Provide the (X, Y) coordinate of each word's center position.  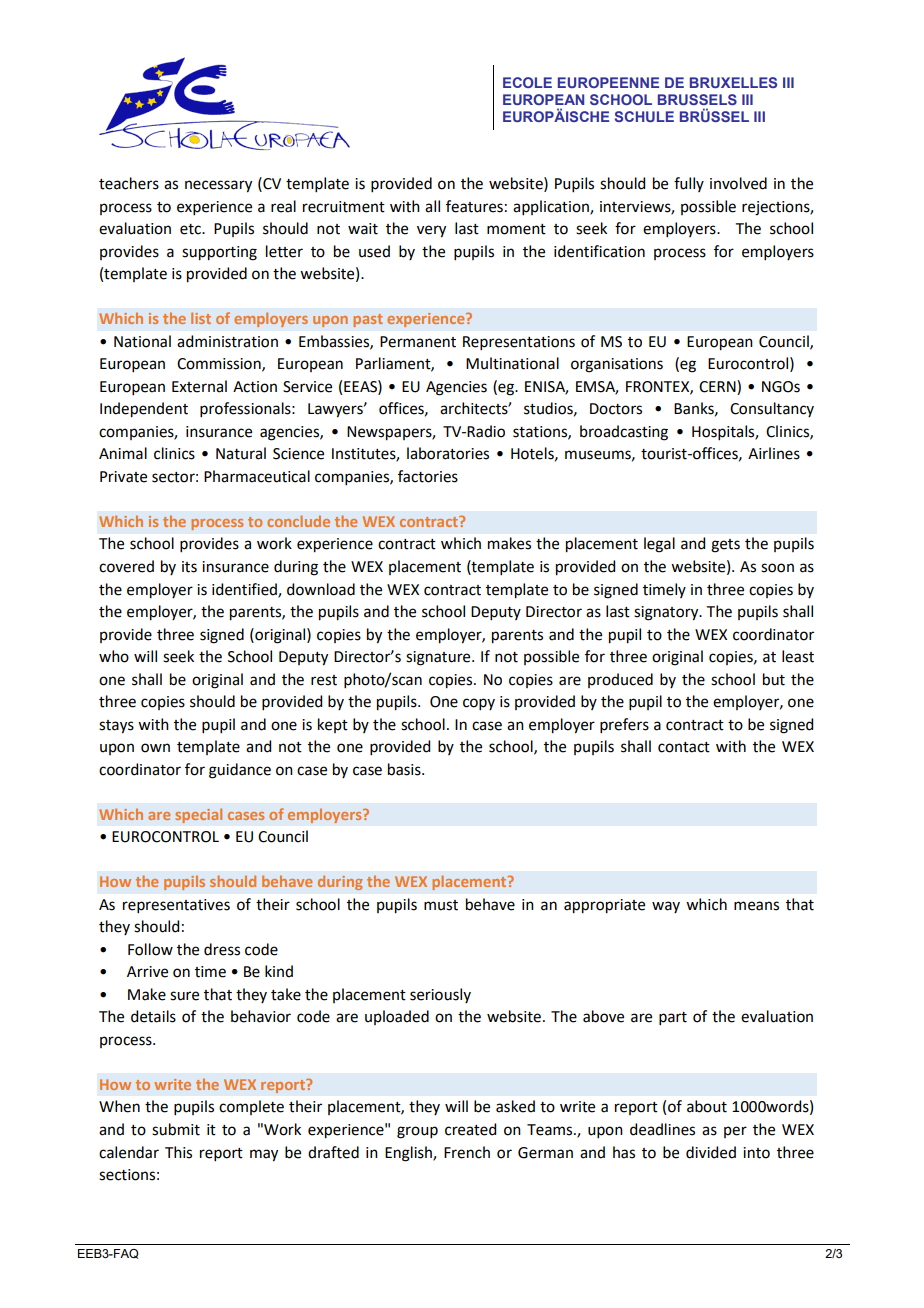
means (756, 906)
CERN (718, 386)
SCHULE (644, 116)
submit (176, 1129)
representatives (176, 906)
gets (725, 546)
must (441, 905)
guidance (240, 771)
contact (684, 747)
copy (479, 704)
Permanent (418, 342)
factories (428, 476)
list (201, 318)
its (189, 567)
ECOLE (527, 82)
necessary (218, 186)
